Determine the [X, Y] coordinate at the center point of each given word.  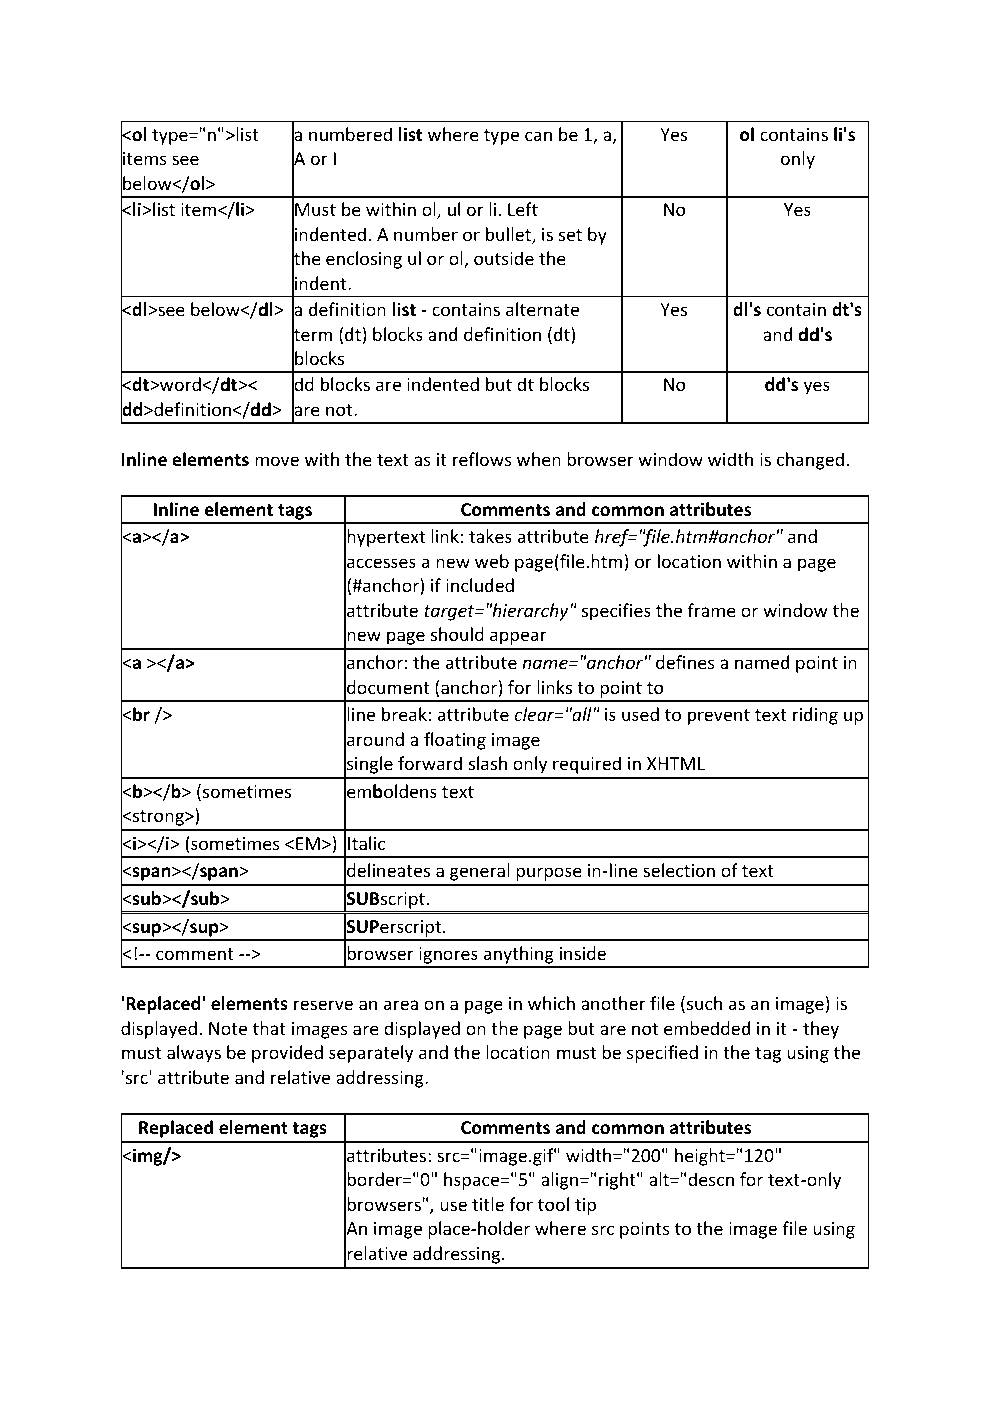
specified [662, 1054]
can [538, 136]
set [570, 235]
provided [287, 1054]
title [488, 1204]
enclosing [364, 260]
